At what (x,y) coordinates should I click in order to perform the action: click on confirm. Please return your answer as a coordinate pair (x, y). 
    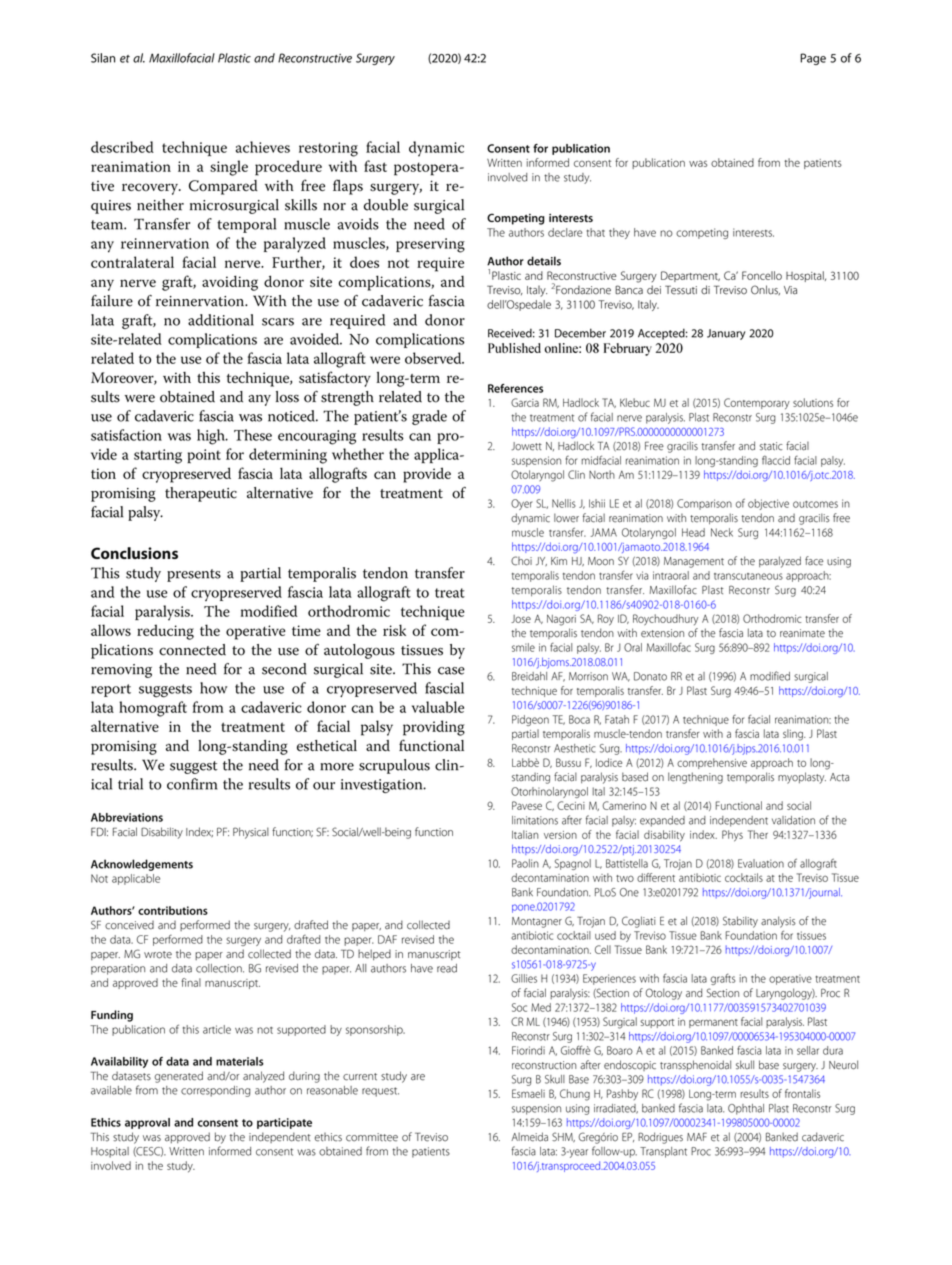
    Looking at the image, I should click on (192, 784).
